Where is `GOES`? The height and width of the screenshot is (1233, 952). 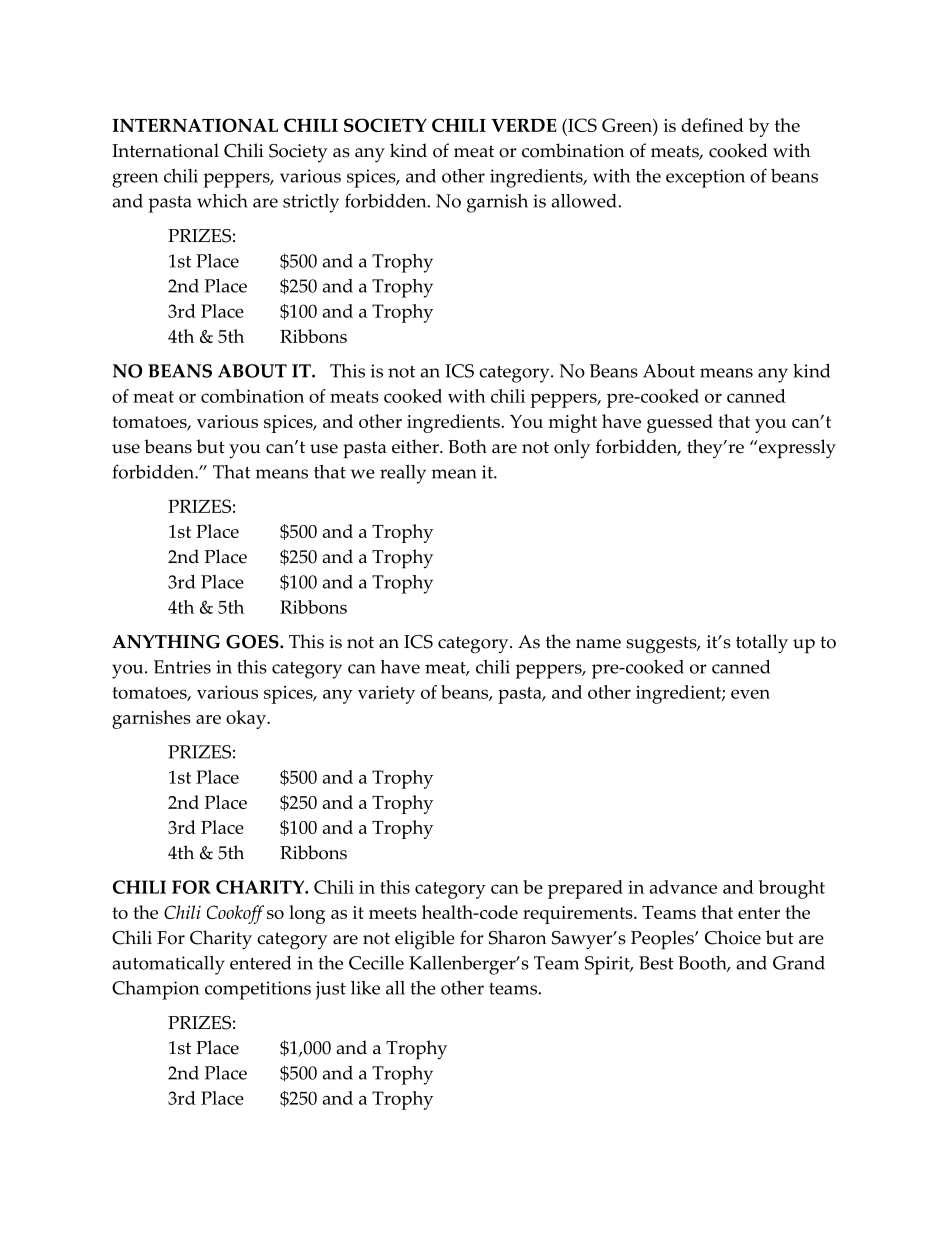
GOES is located at coordinates (253, 642).
